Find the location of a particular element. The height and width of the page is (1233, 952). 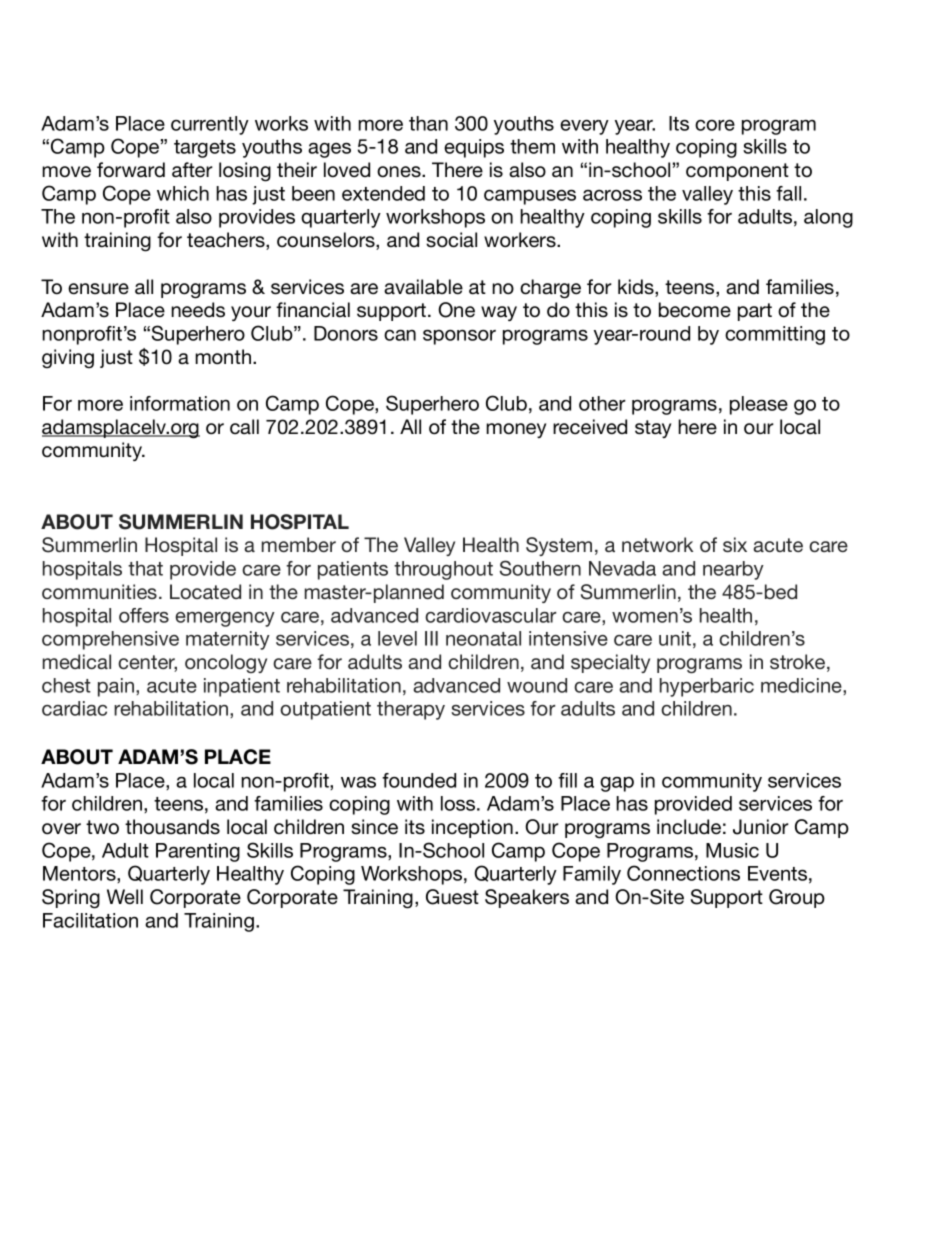

Well is located at coordinates (125, 897).
